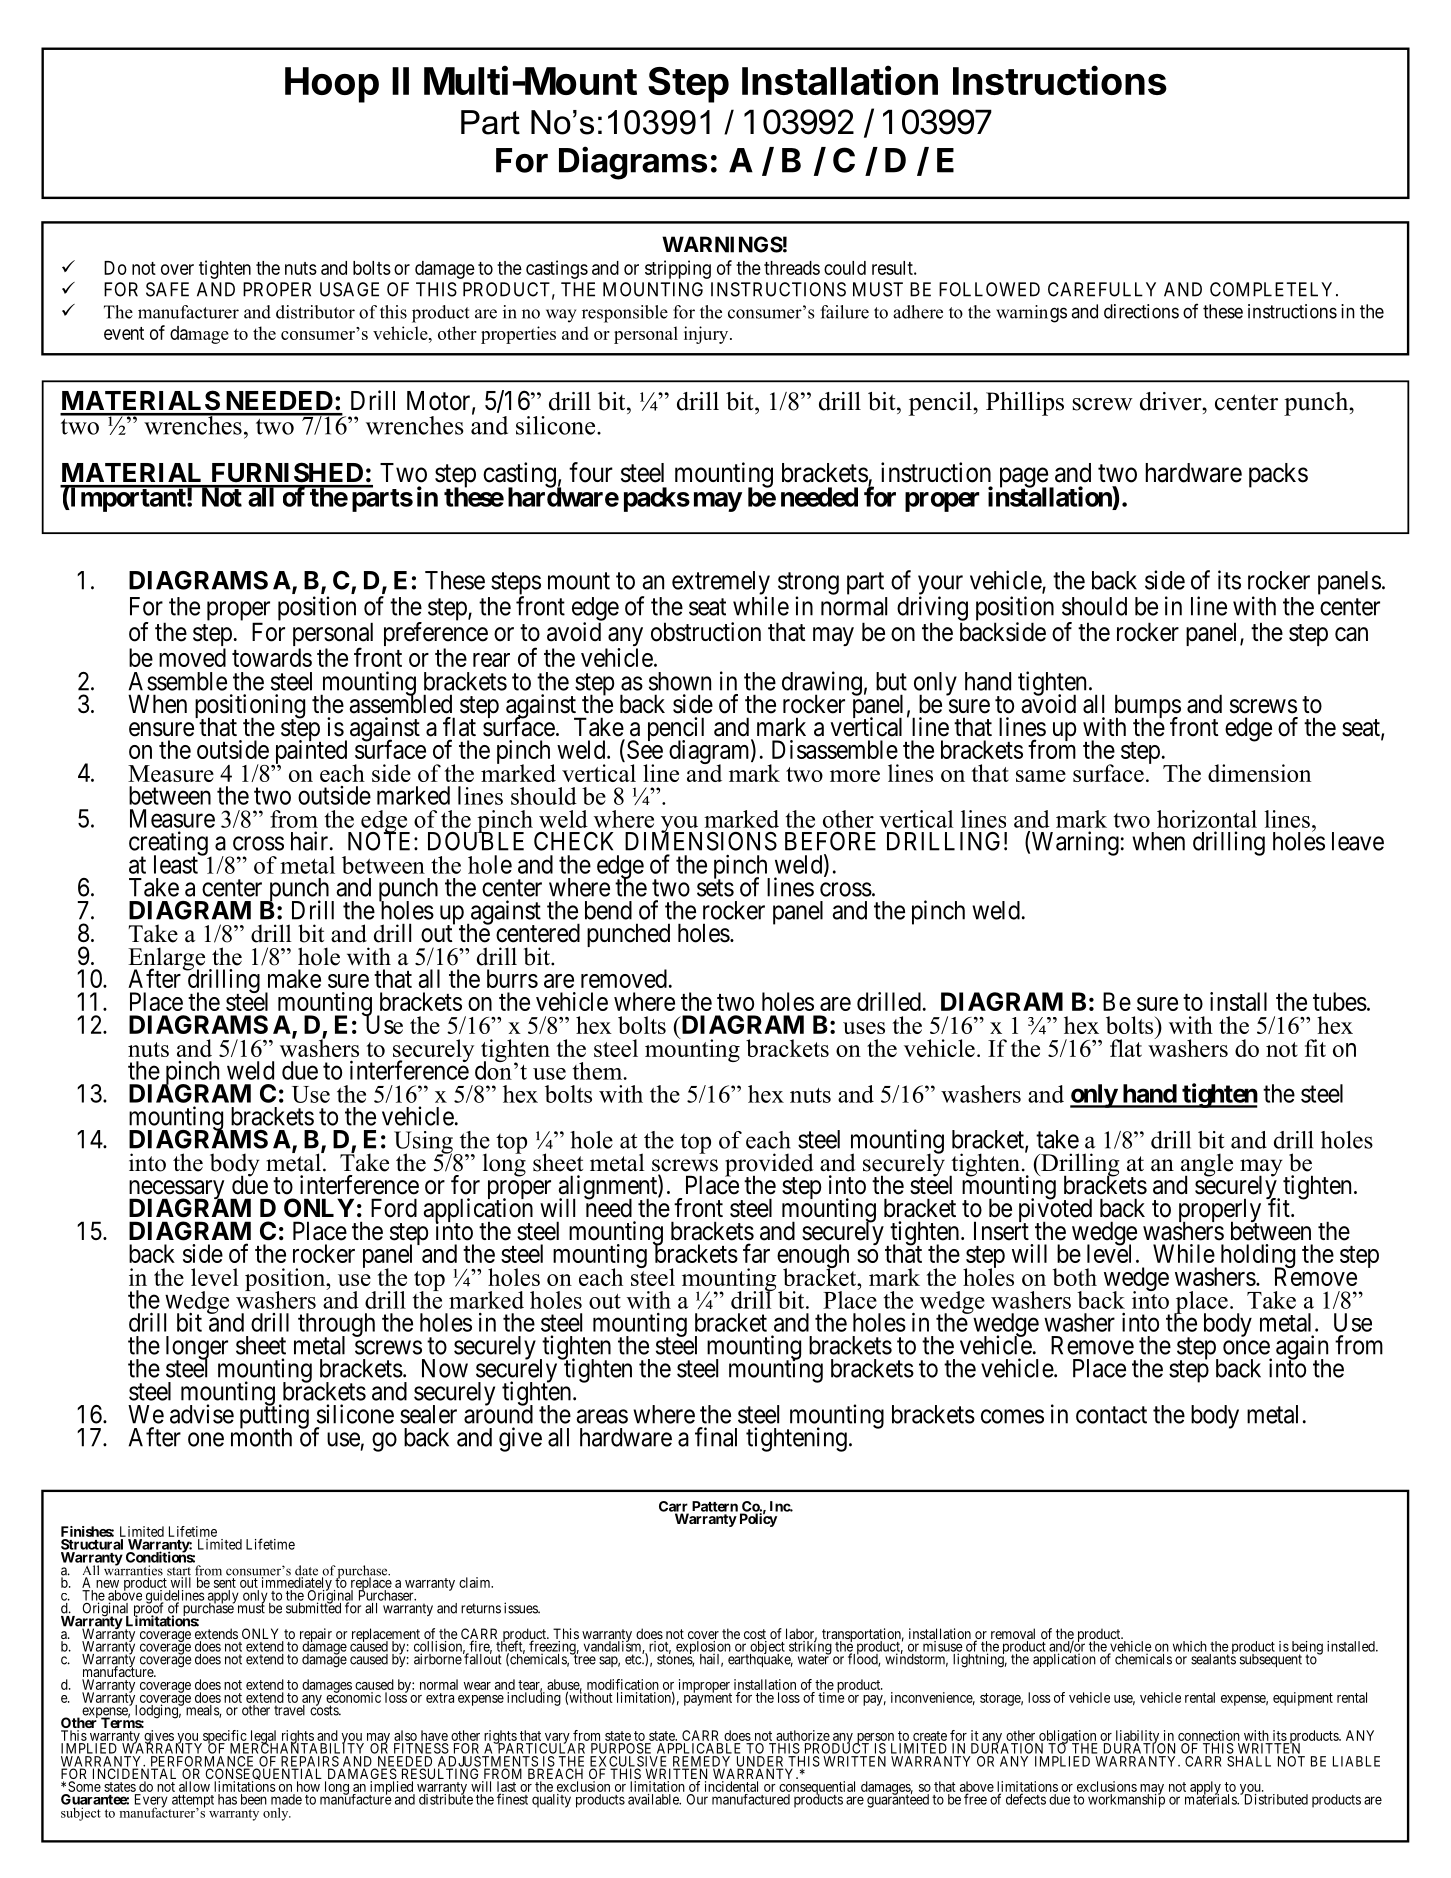 The image size is (1451, 1878). I want to click on COMPLETELY, so click(1273, 289).
